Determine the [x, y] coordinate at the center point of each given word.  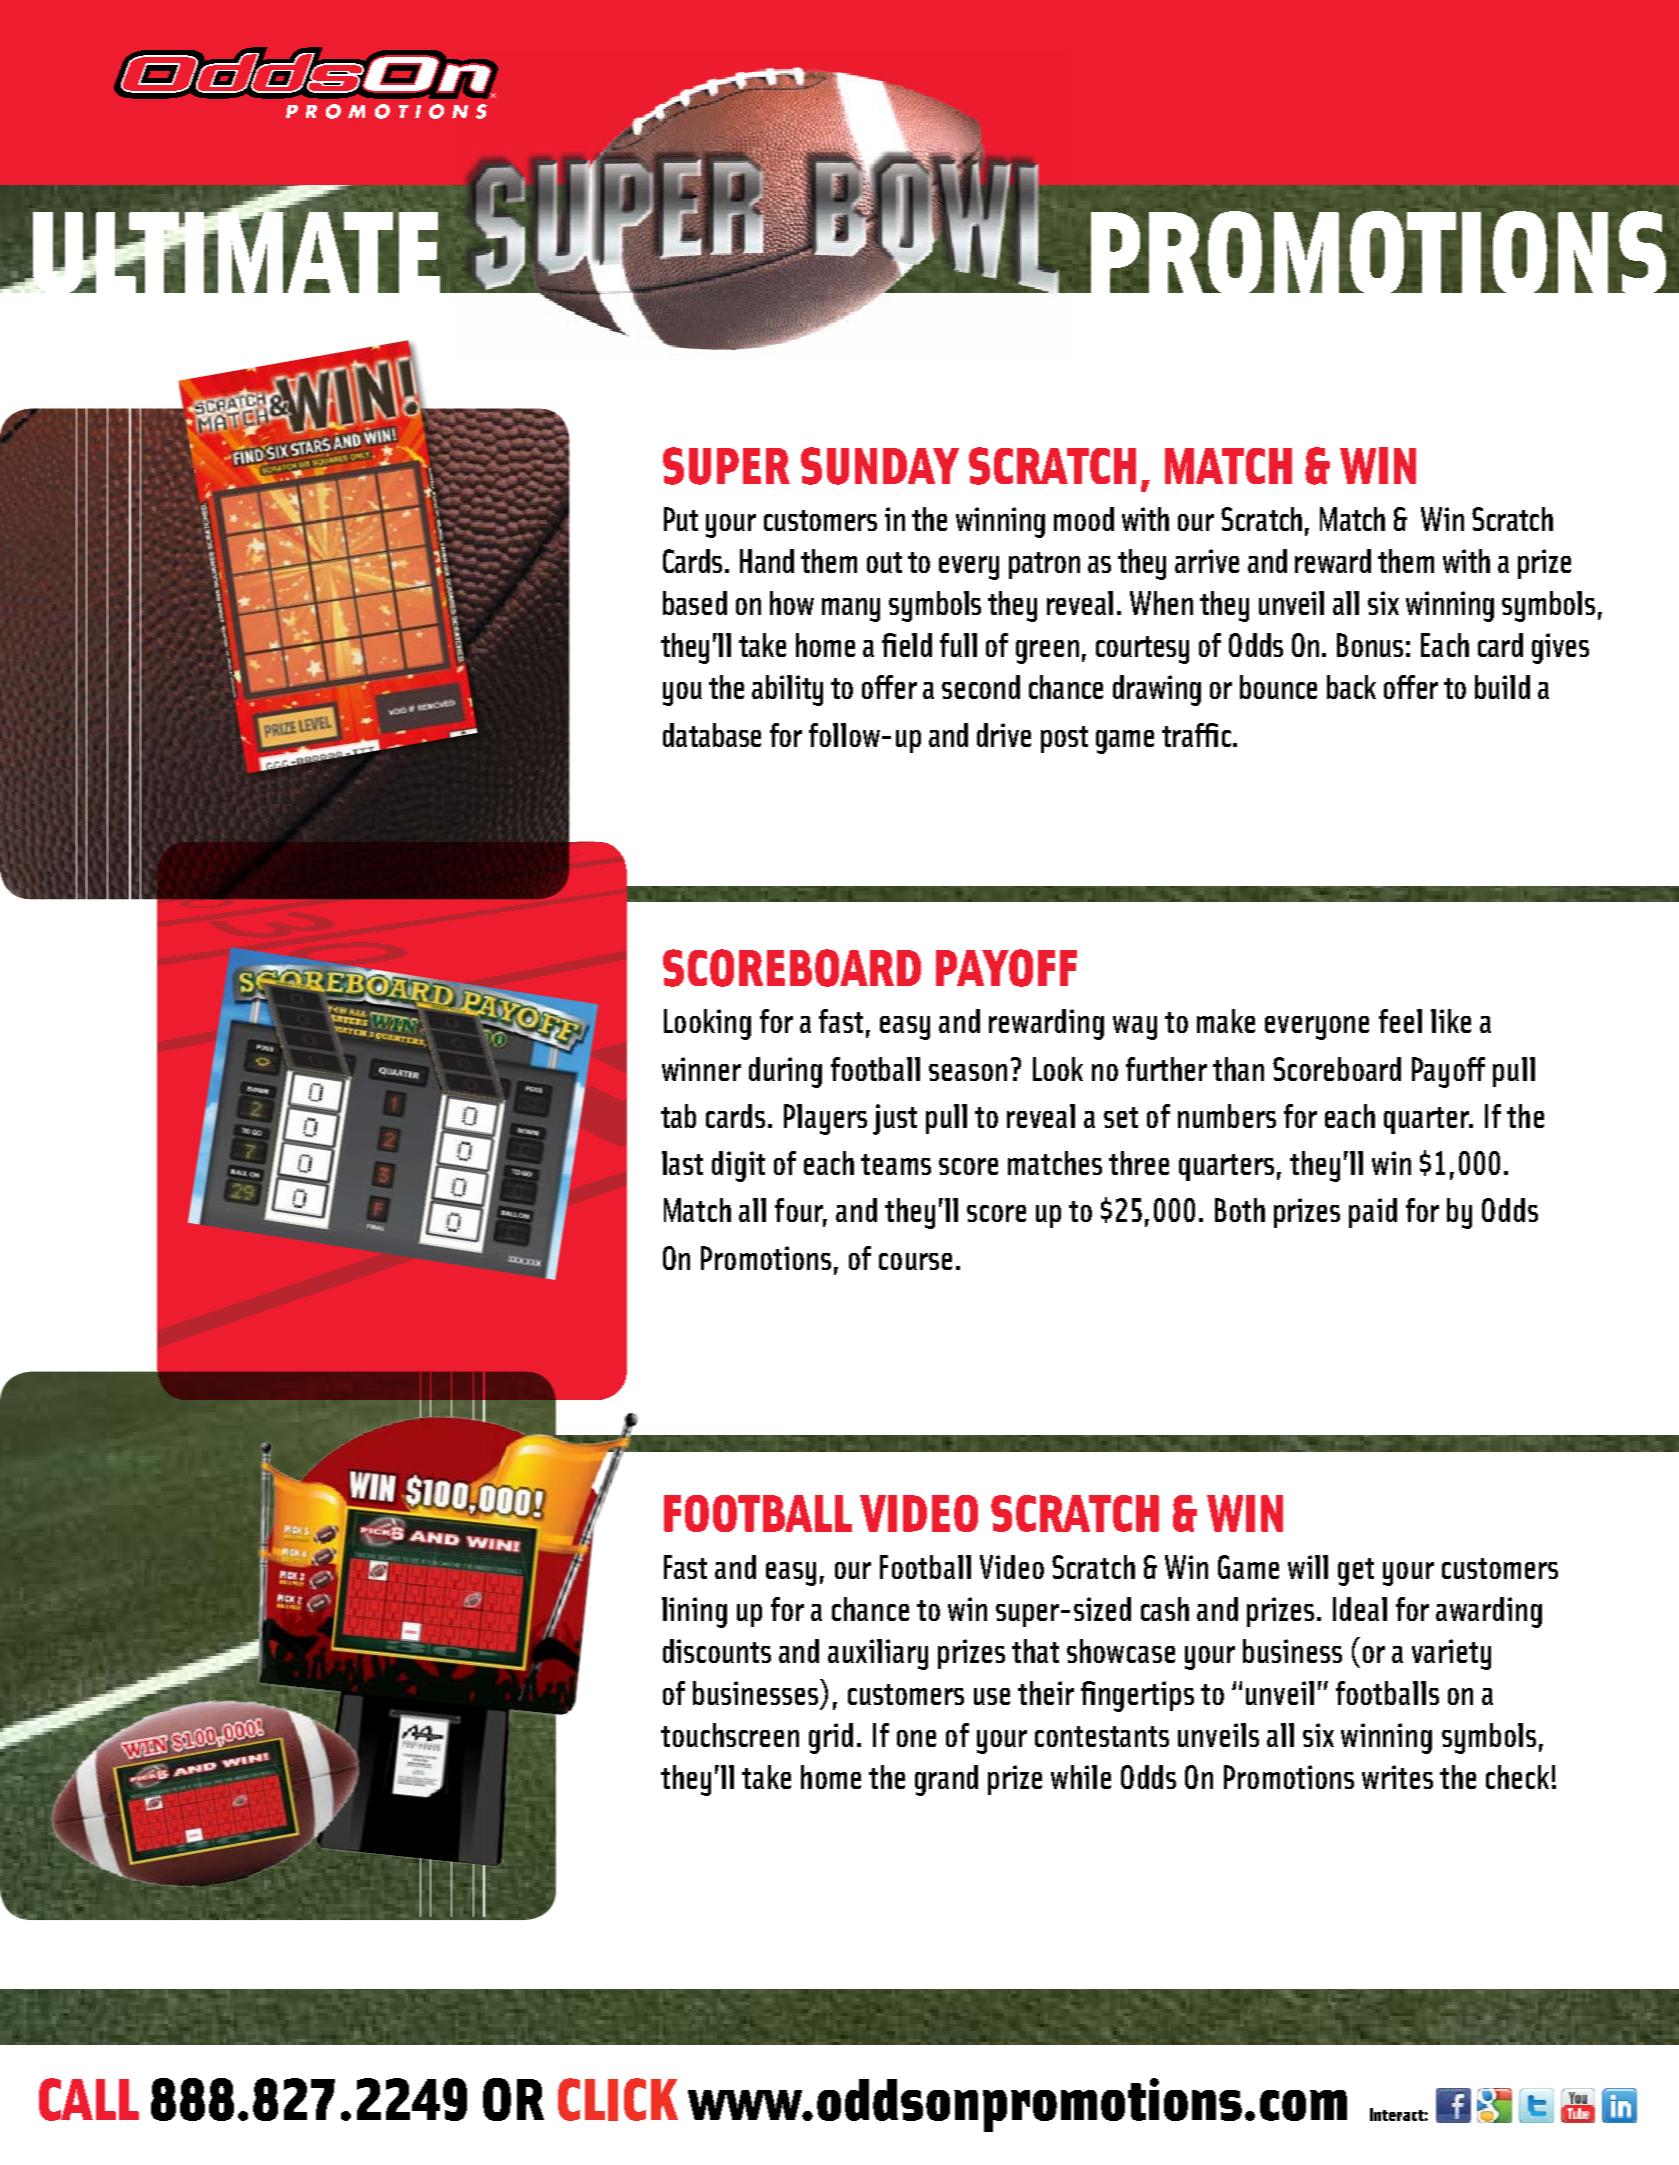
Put [681, 519]
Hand [767, 561]
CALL [89, 2099]
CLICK [618, 2099]
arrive [1207, 561]
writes [1397, 1777]
